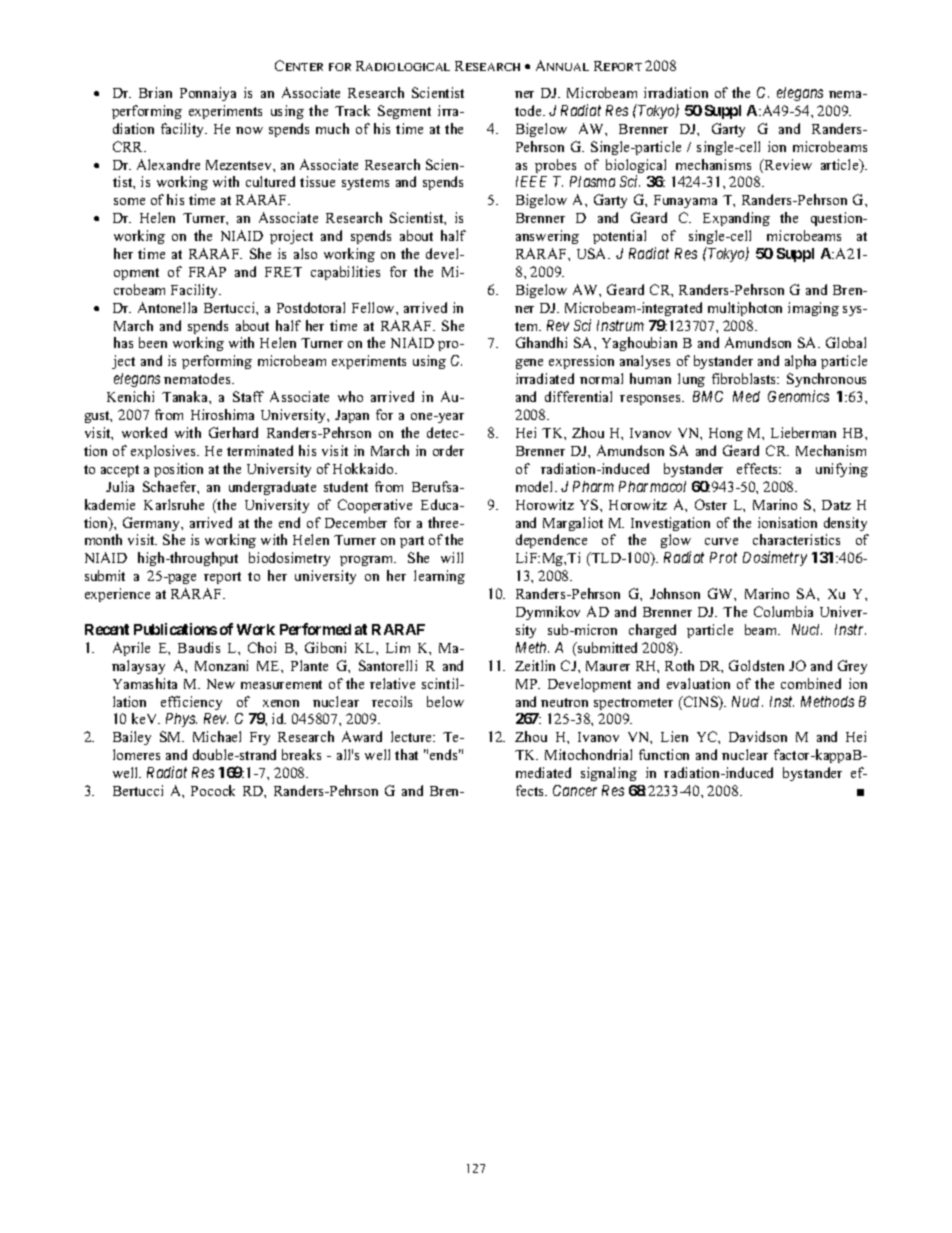 The height and width of the document is (1233, 952). What do you see at coordinates (758, 736) in the document?
I see `Davidson` at bounding box center [758, 736].
